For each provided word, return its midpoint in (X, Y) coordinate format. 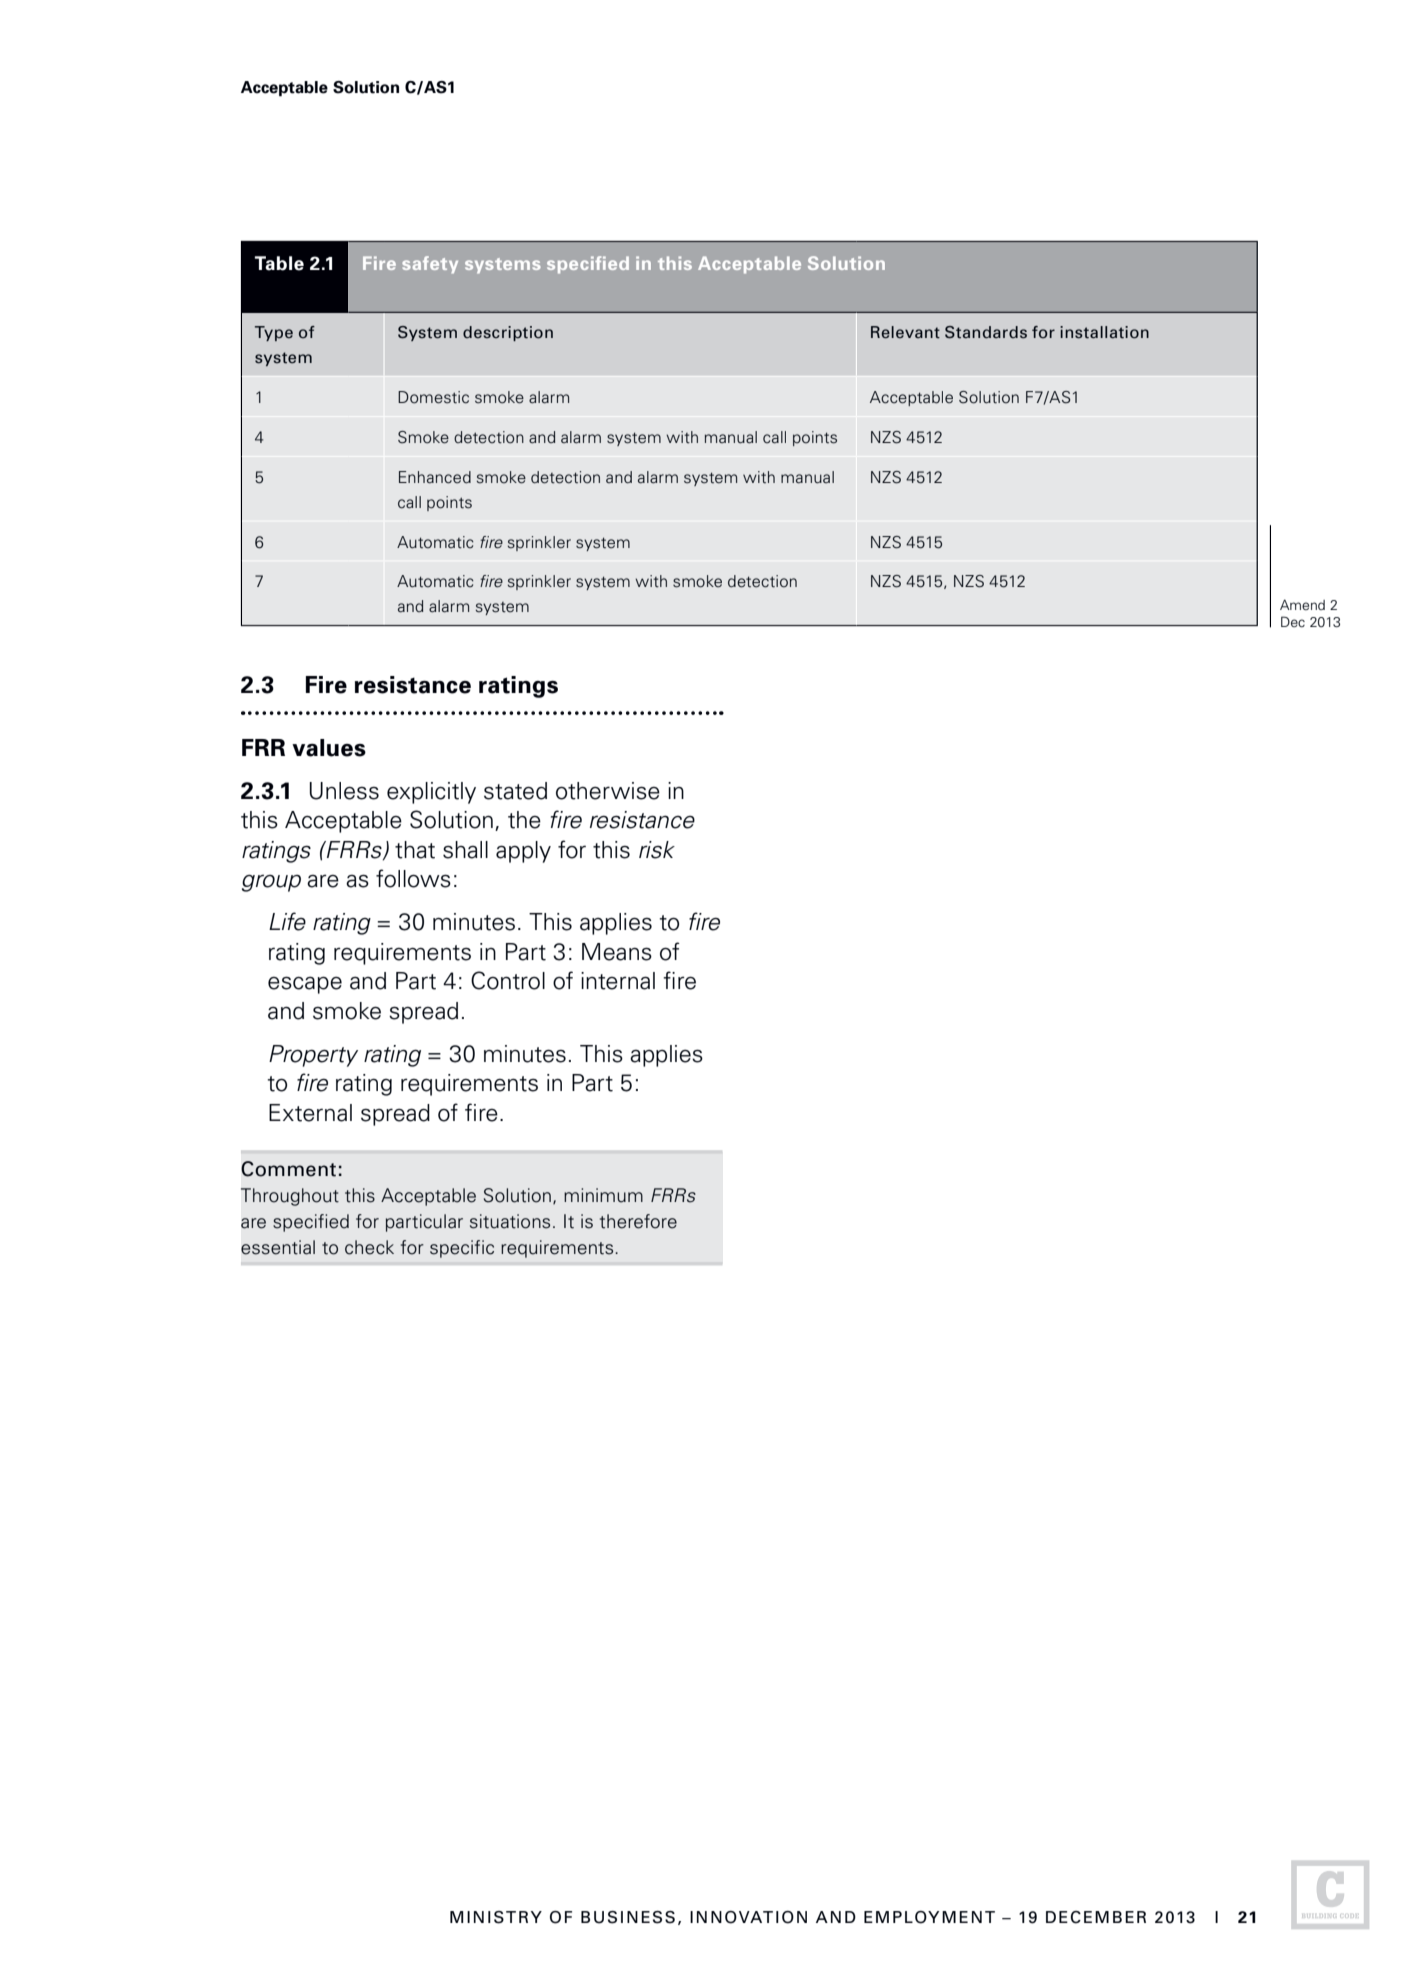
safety (430, 265)
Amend (1302, 604)
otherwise (608, 791)
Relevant (905, 332)
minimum (603, 1195)
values (329, 748)
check (369, 1247)
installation (1104, 332)
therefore (638, 1221)
